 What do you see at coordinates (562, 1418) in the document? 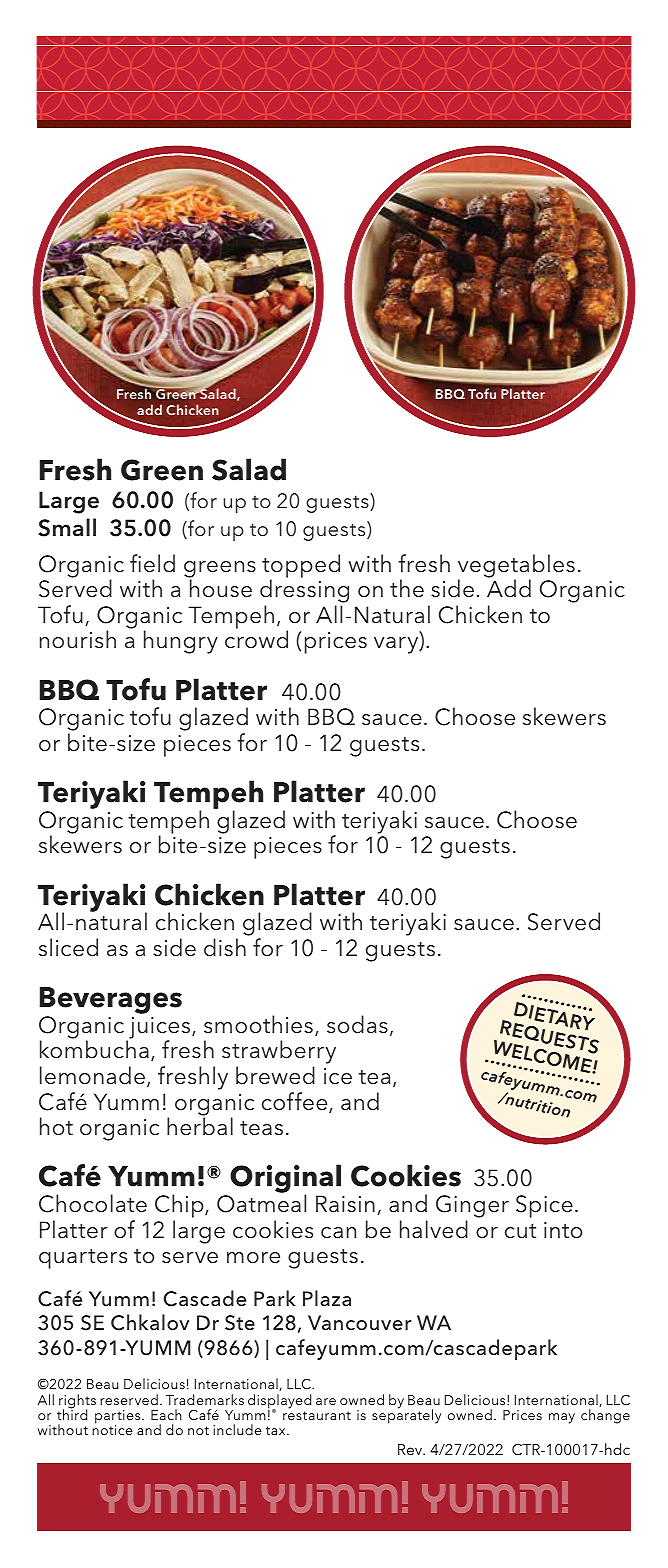
I see `may` at bounding box center [562, 1418].
